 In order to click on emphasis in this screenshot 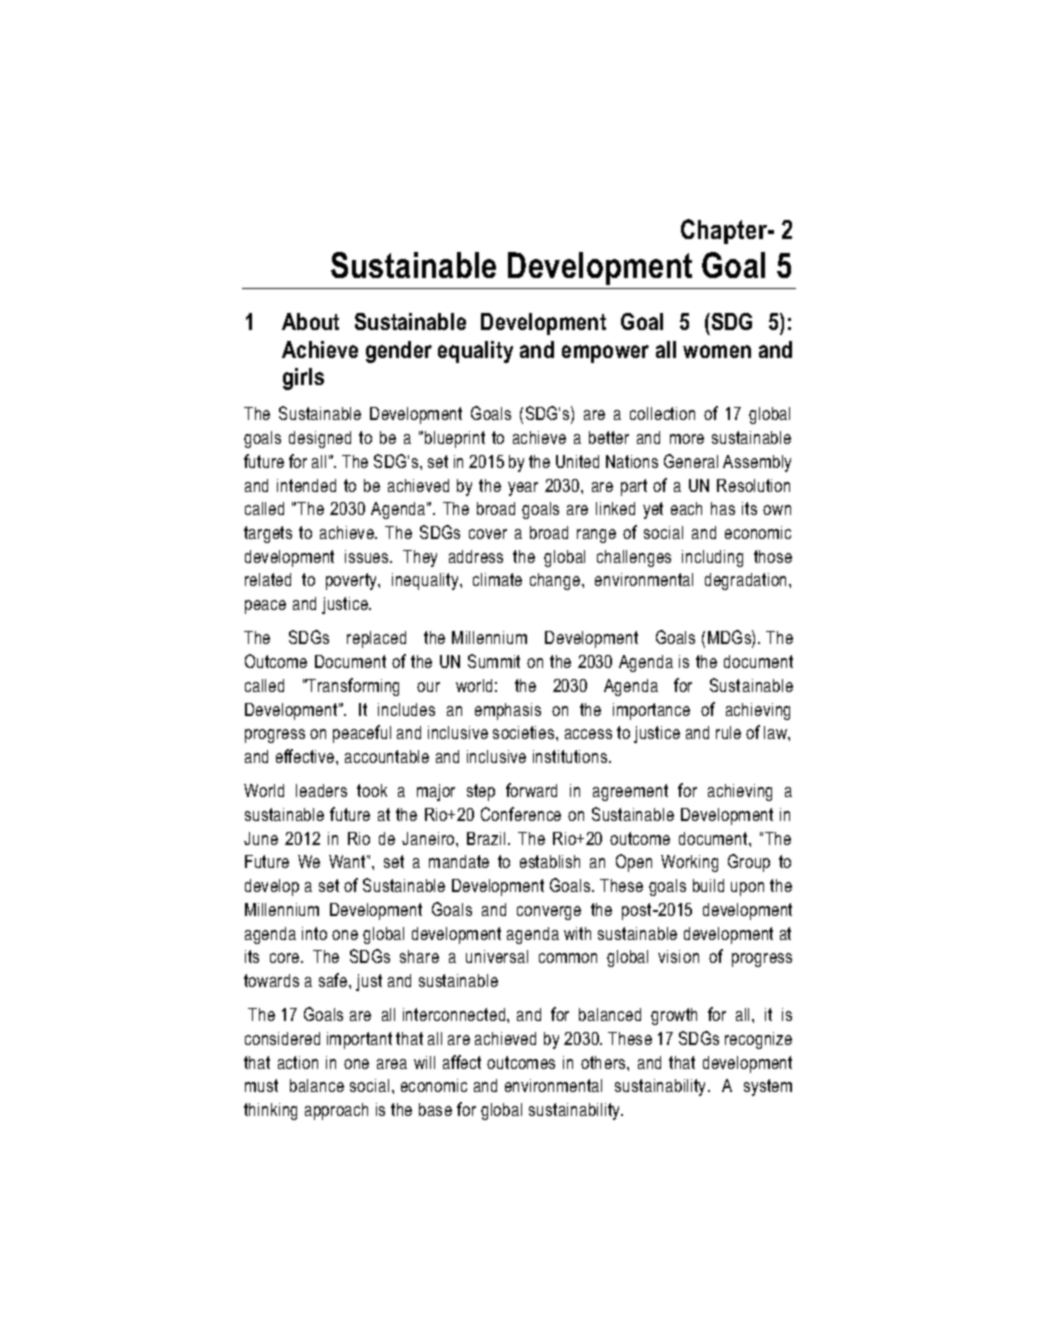, I will do `click(508, 711)`.
